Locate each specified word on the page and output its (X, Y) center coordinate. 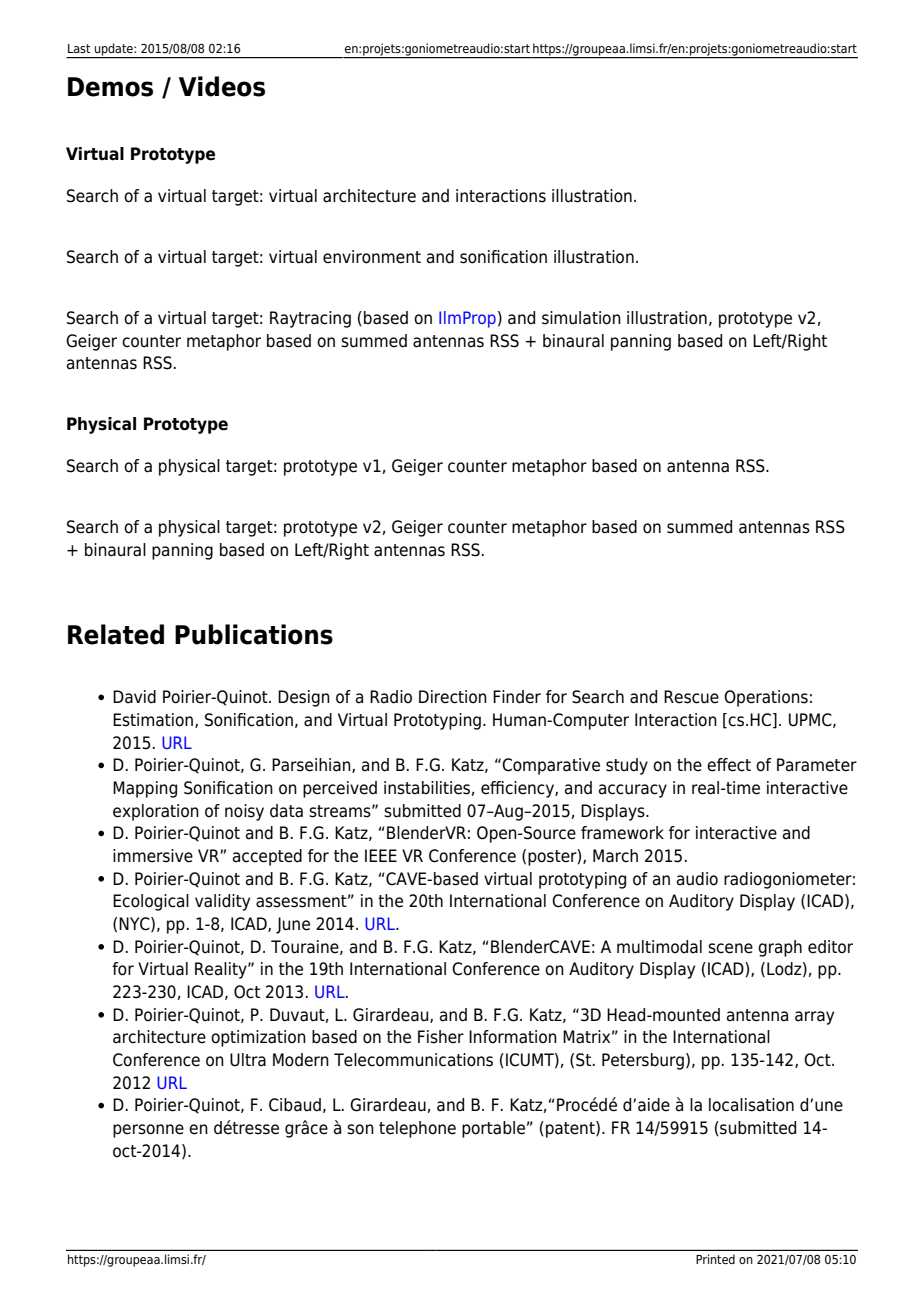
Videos (222, 86)
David (134, 697)
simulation (581, 318)
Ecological (151, 902)
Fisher (441, 1037)
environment (372, 257)
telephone (417, 1129)
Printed (715, 1259)
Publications (254, 634)
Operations (766, 698)
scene (730, 948)
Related (116, 634)
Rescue (691, 697)
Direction (453, 697)
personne (148, 1131)
